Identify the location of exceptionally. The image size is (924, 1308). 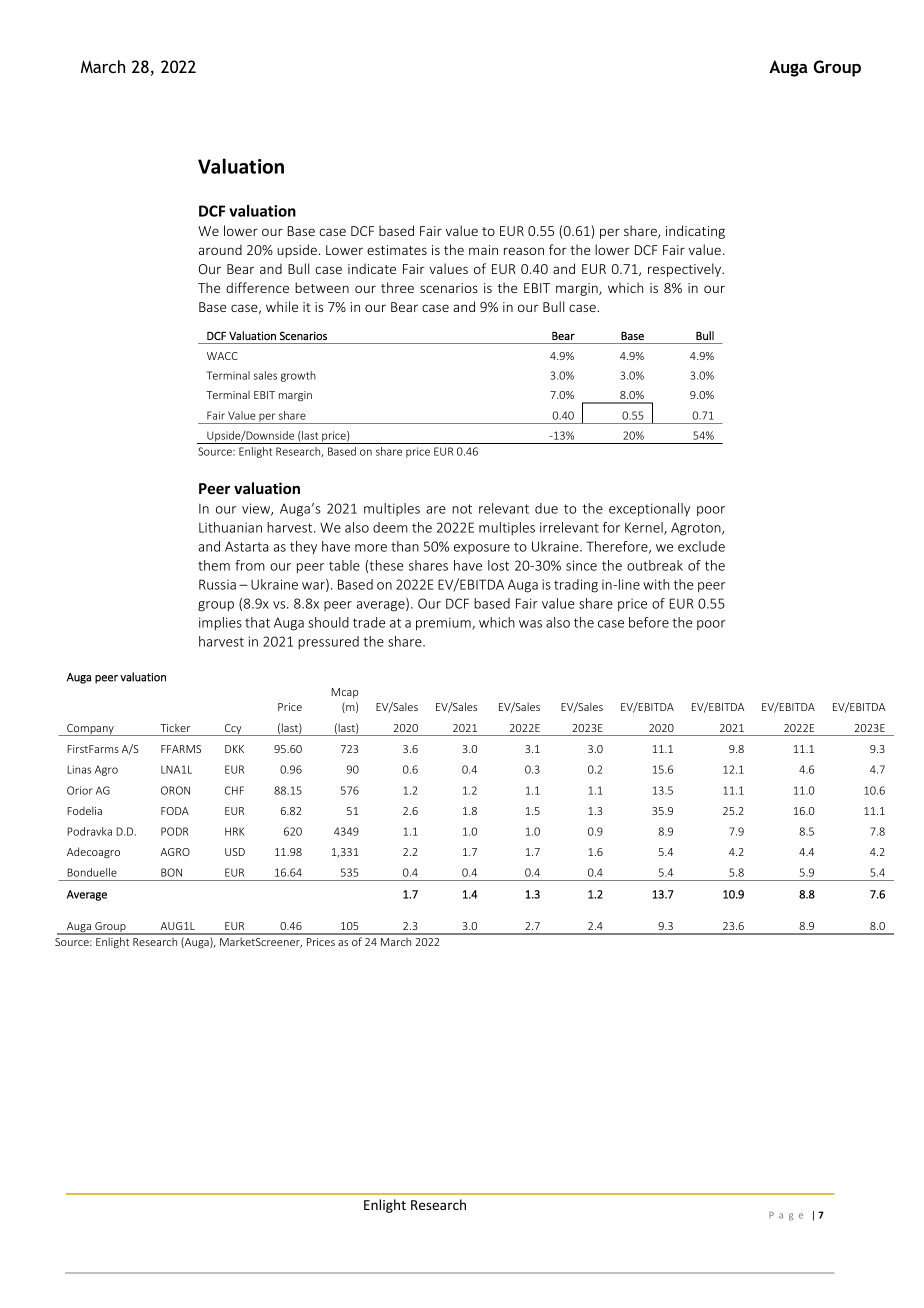
(649, 510).
